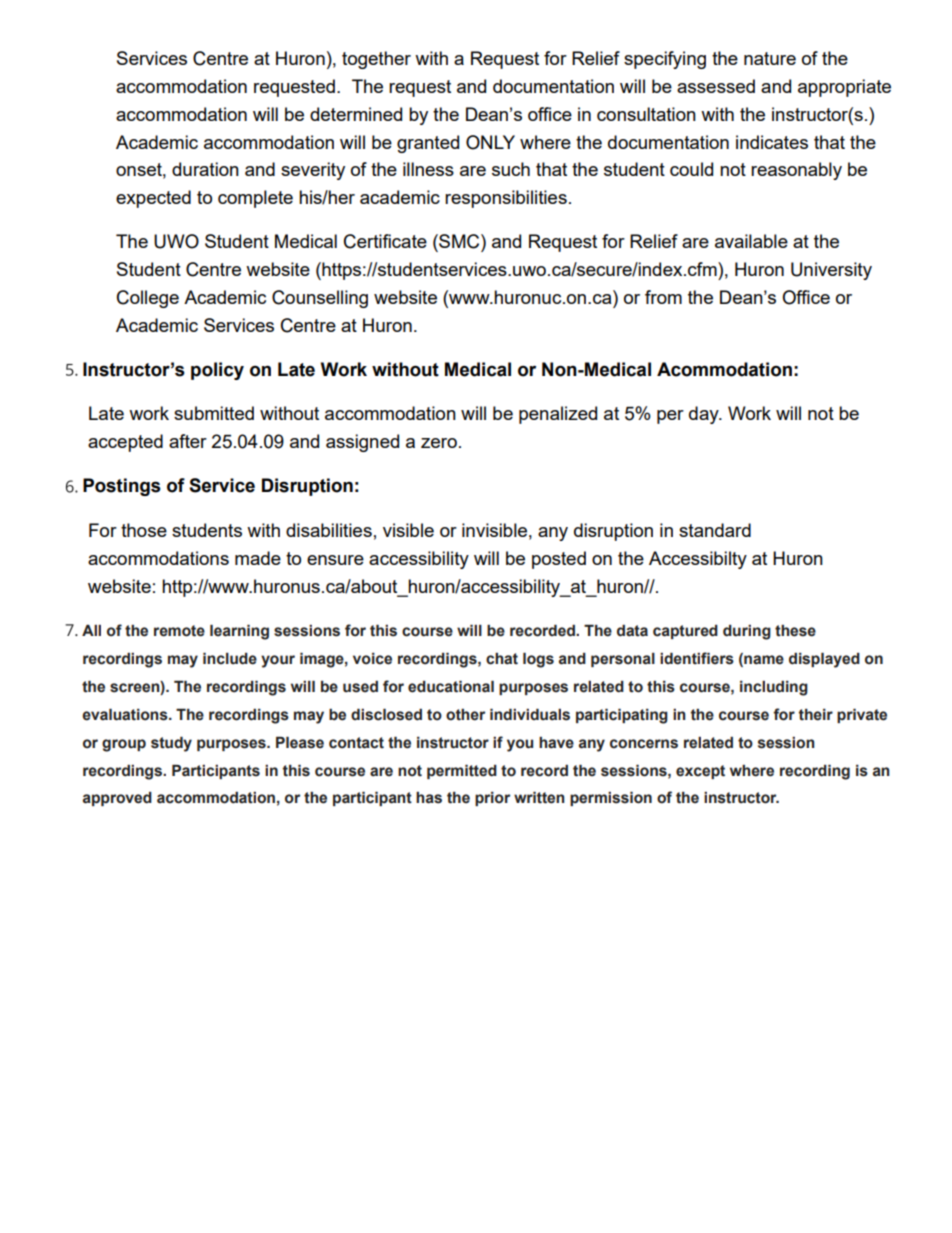 This document has width=952, height=1233. I want to click on nature, so click(770, 58).
